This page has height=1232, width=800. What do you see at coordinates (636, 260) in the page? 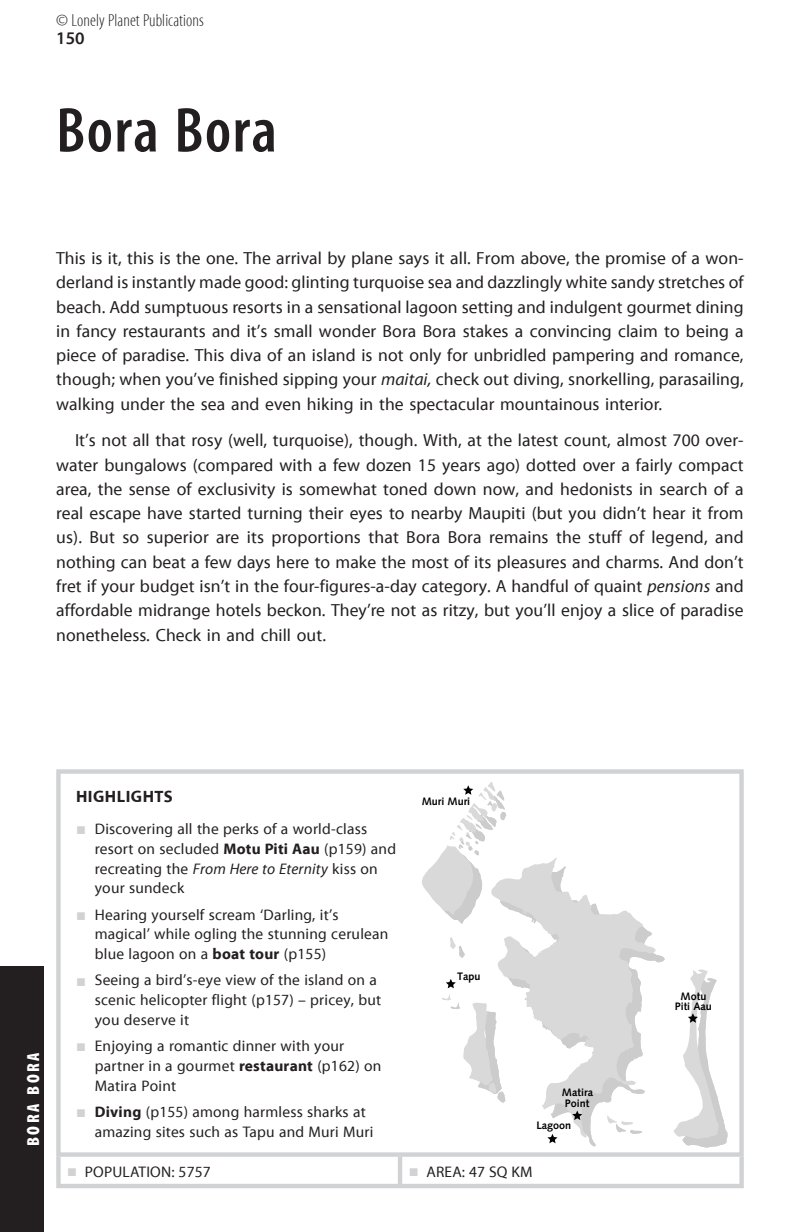
I see `promise` at bounding box center [636, 260].
